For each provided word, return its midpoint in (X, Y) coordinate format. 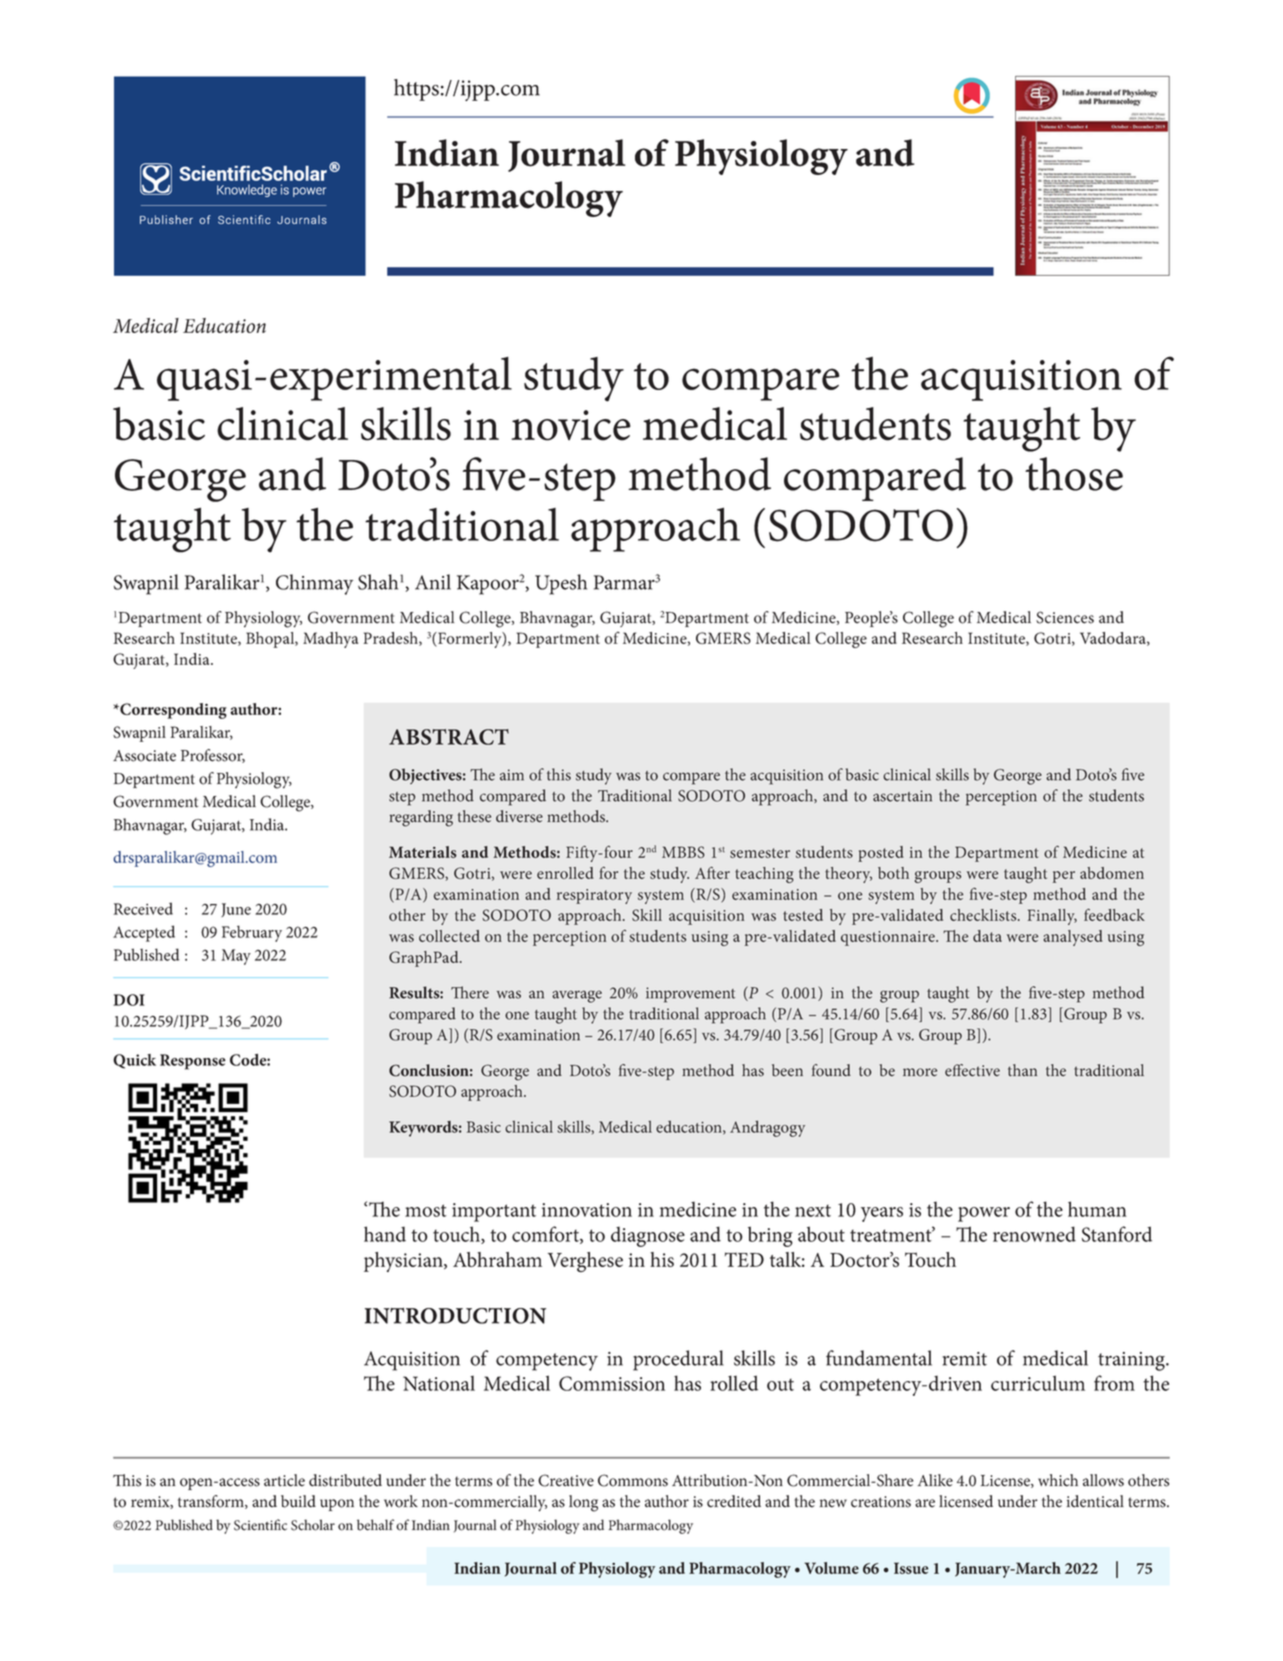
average (577, 996)
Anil (433, 582)
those (1074, 474)
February (252, 933)
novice (571, 425)
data (987, 936)
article (284, 1480)
